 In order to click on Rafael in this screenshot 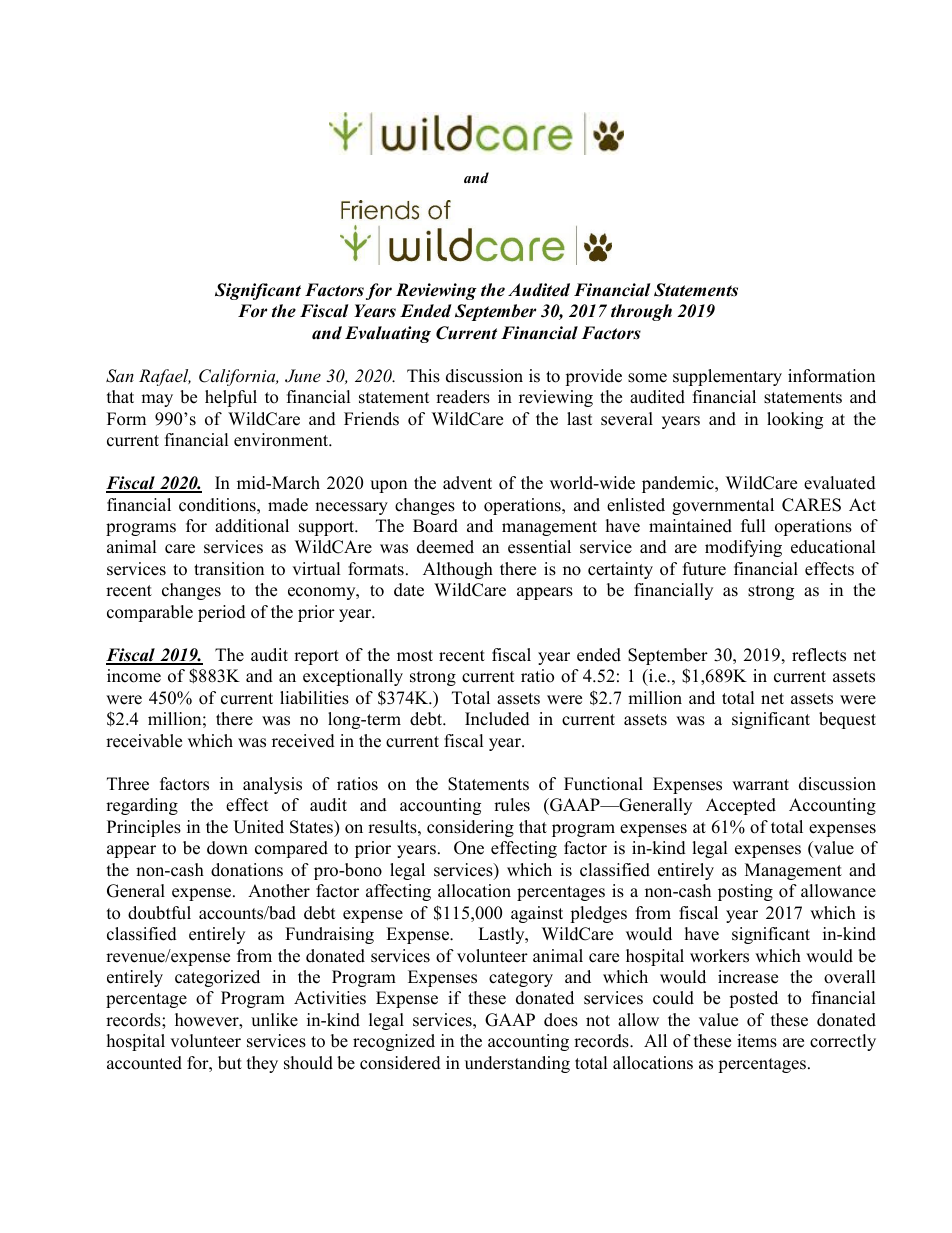, I will do `click(165, 377)`.
